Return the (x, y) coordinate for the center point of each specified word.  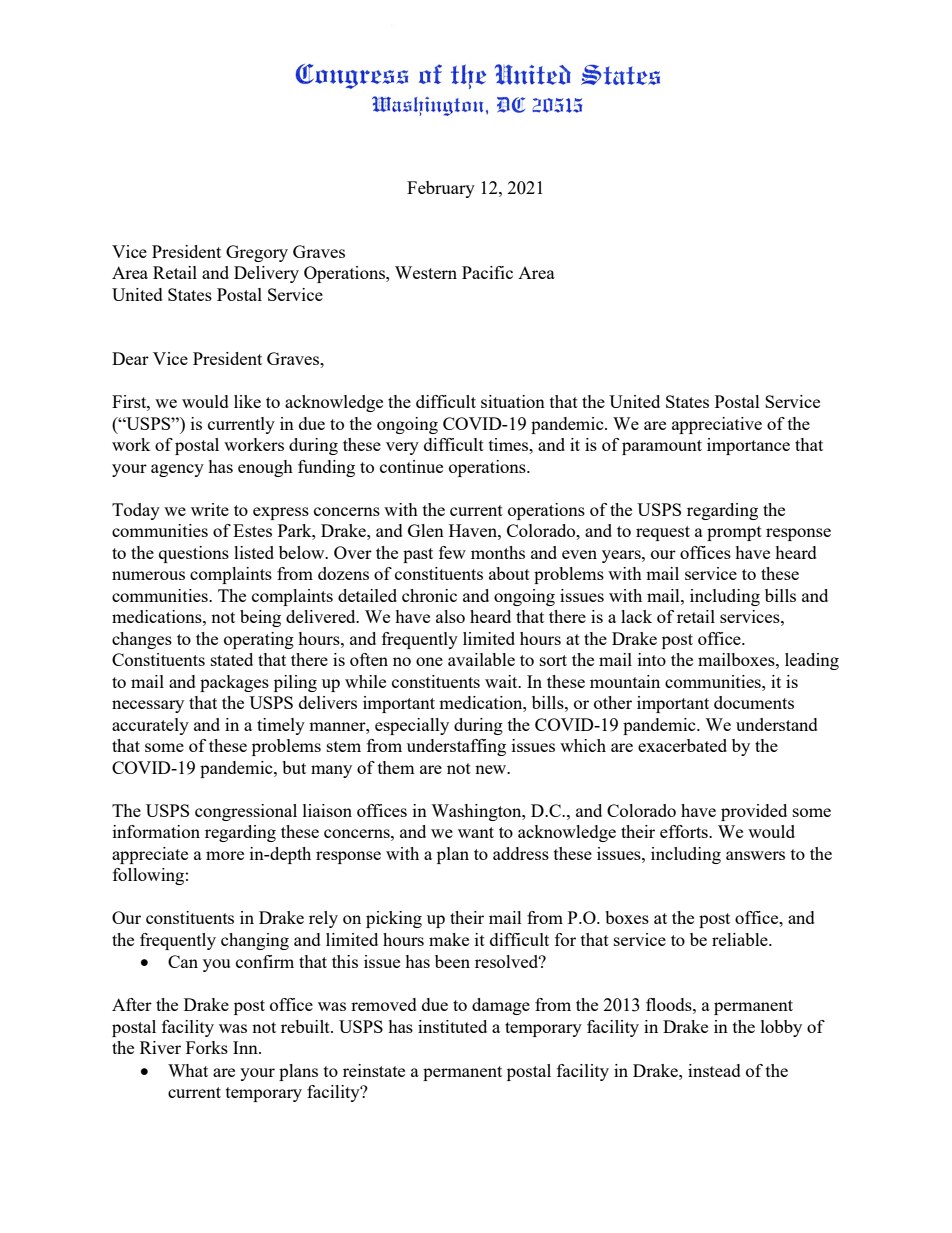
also (450, 616)
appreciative (717, 425)
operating (259, 640)
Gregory (257, 253)
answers (755, 855)
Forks (207, 1047)
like (247, 401)
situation (513, 401)
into (652, 659)
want (476, 832)
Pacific (487, 272)
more (225, 855)
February (441, 189)
